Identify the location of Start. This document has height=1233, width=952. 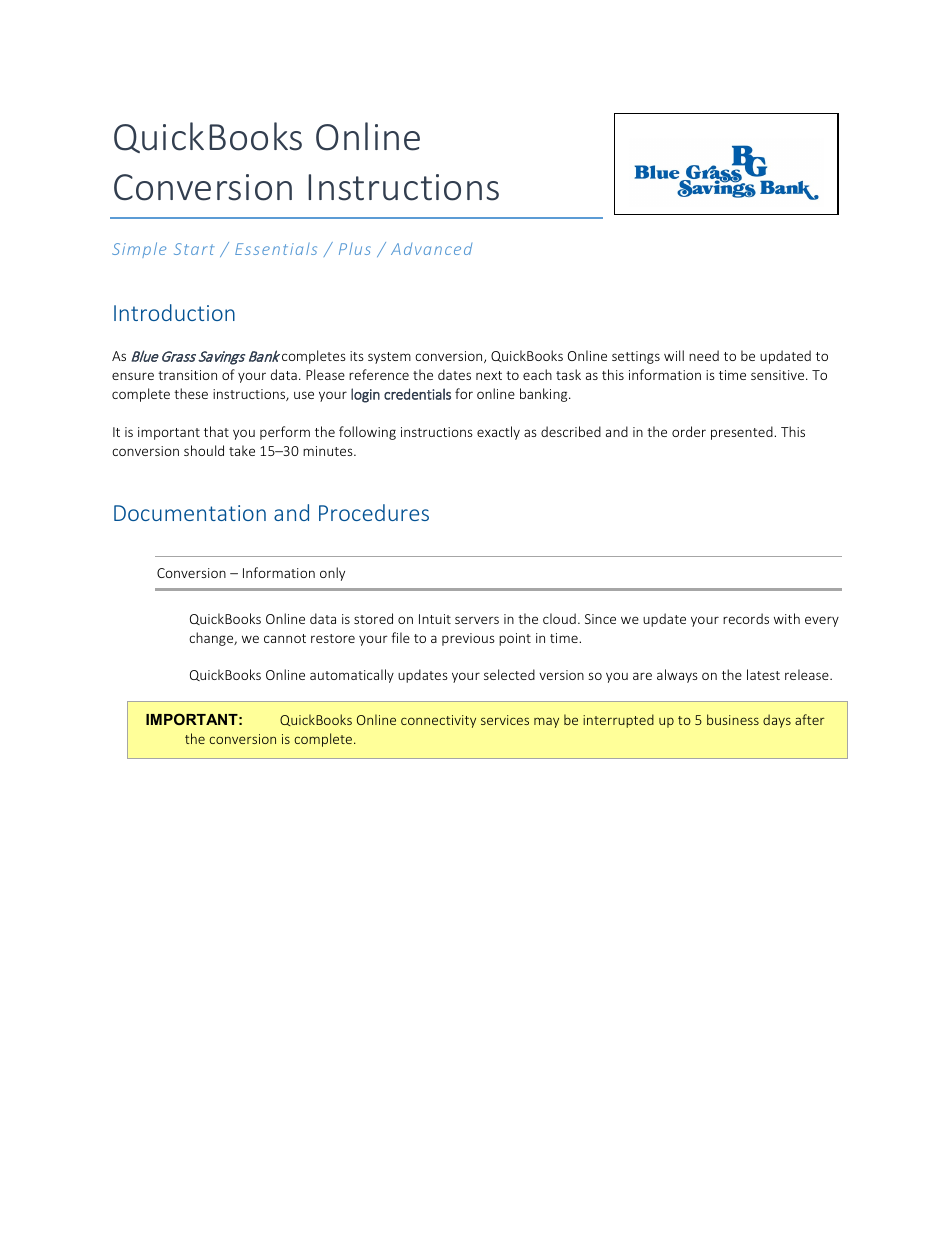
(194, 249).
